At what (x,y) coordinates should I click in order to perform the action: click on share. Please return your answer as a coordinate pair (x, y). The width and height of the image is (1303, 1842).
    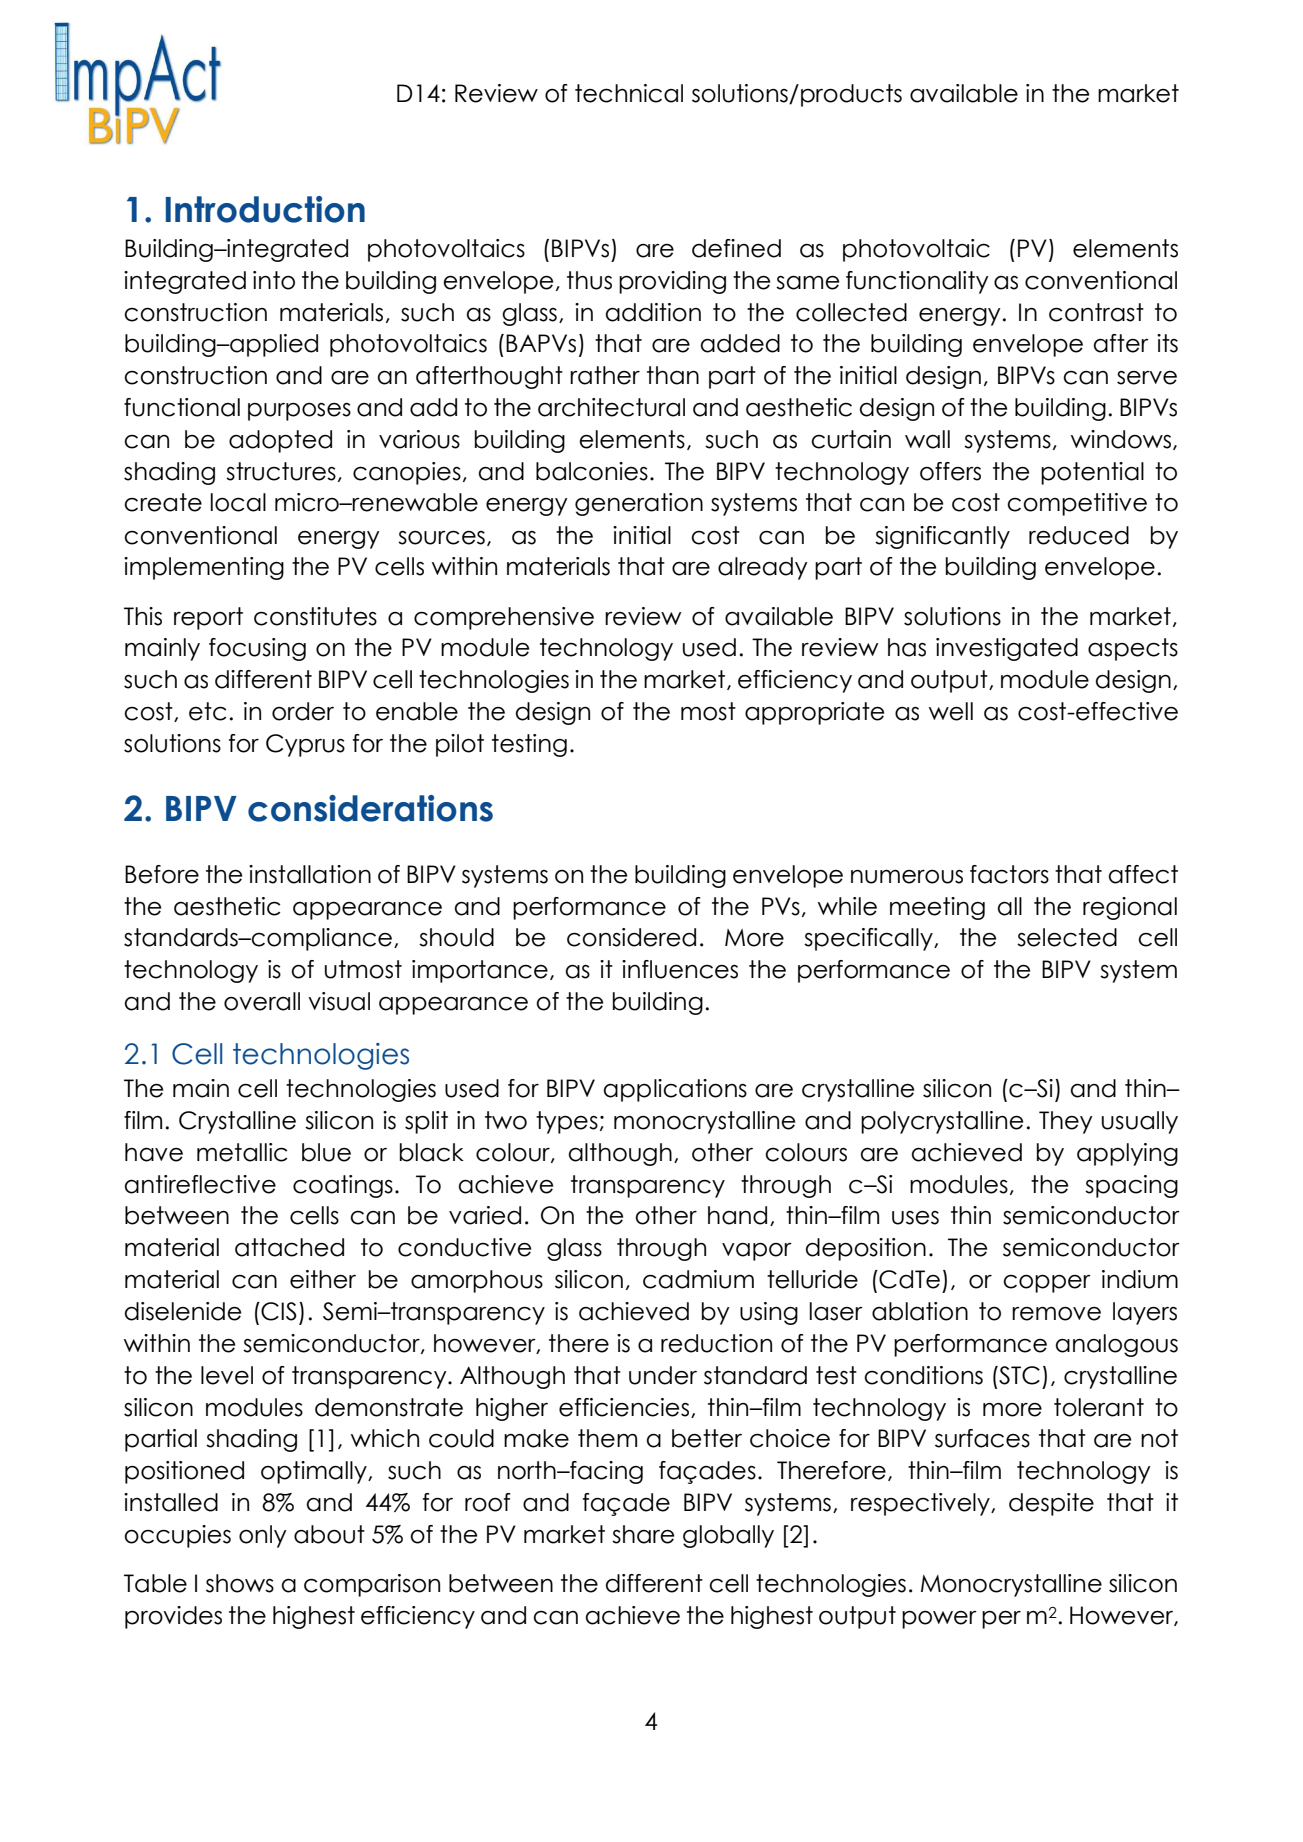
    Looking at the image, I should click on (643, 1534).
